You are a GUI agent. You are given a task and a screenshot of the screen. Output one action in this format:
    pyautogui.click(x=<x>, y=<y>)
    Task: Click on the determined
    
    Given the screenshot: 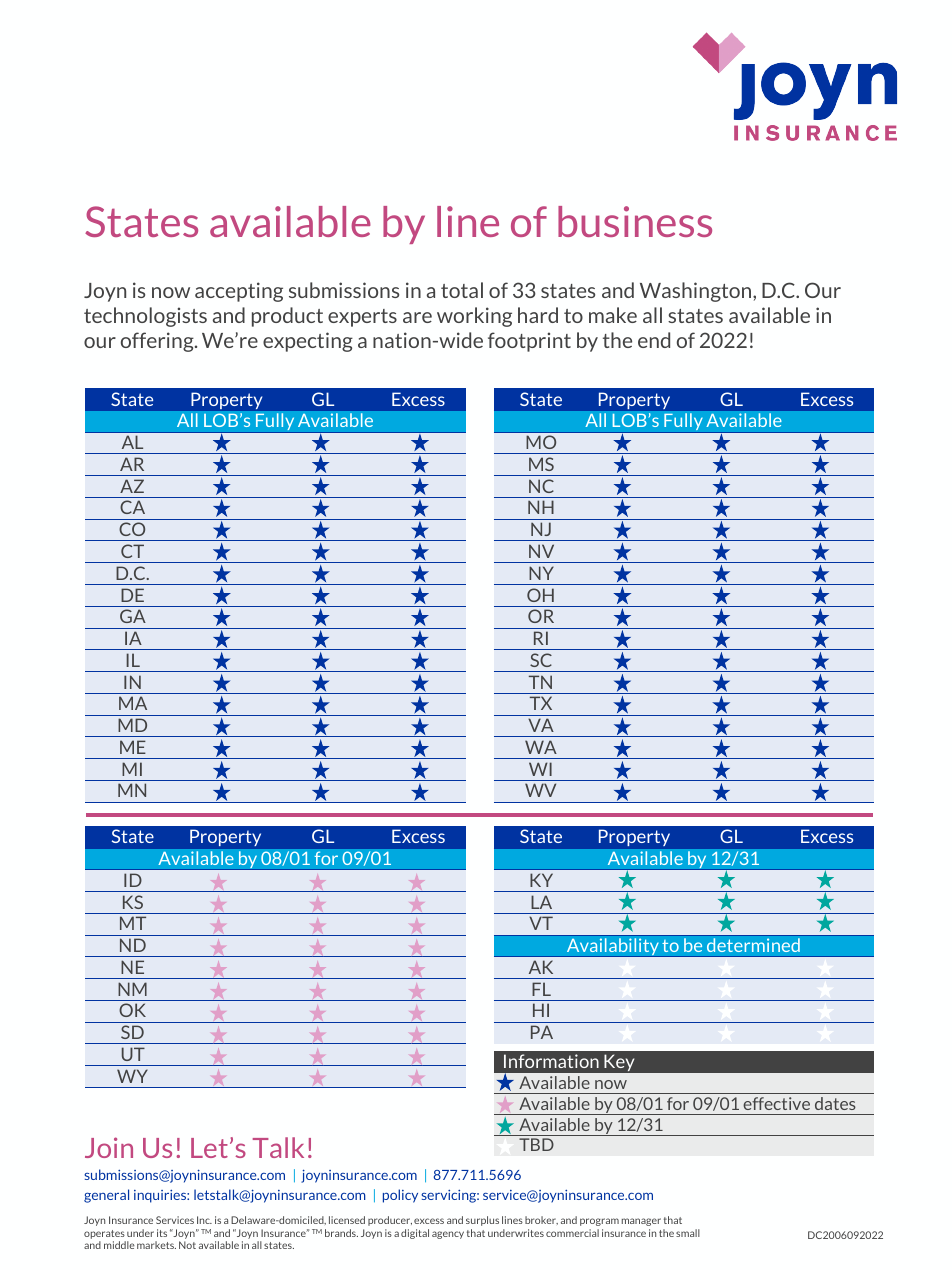 What is the action you would take?
    pyautogui.click(x=753, y=945)
